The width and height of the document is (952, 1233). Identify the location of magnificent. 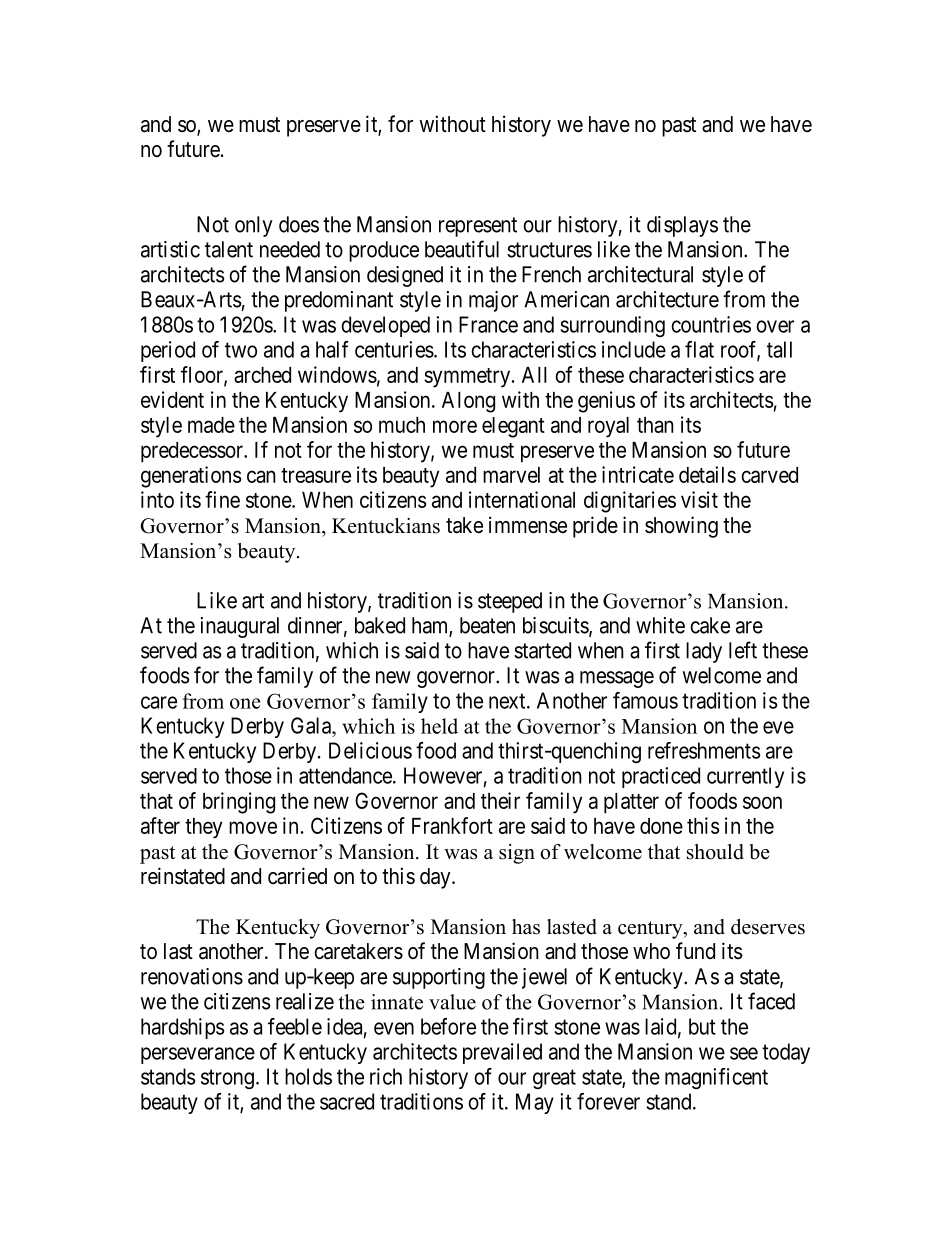
(716, 1078).
